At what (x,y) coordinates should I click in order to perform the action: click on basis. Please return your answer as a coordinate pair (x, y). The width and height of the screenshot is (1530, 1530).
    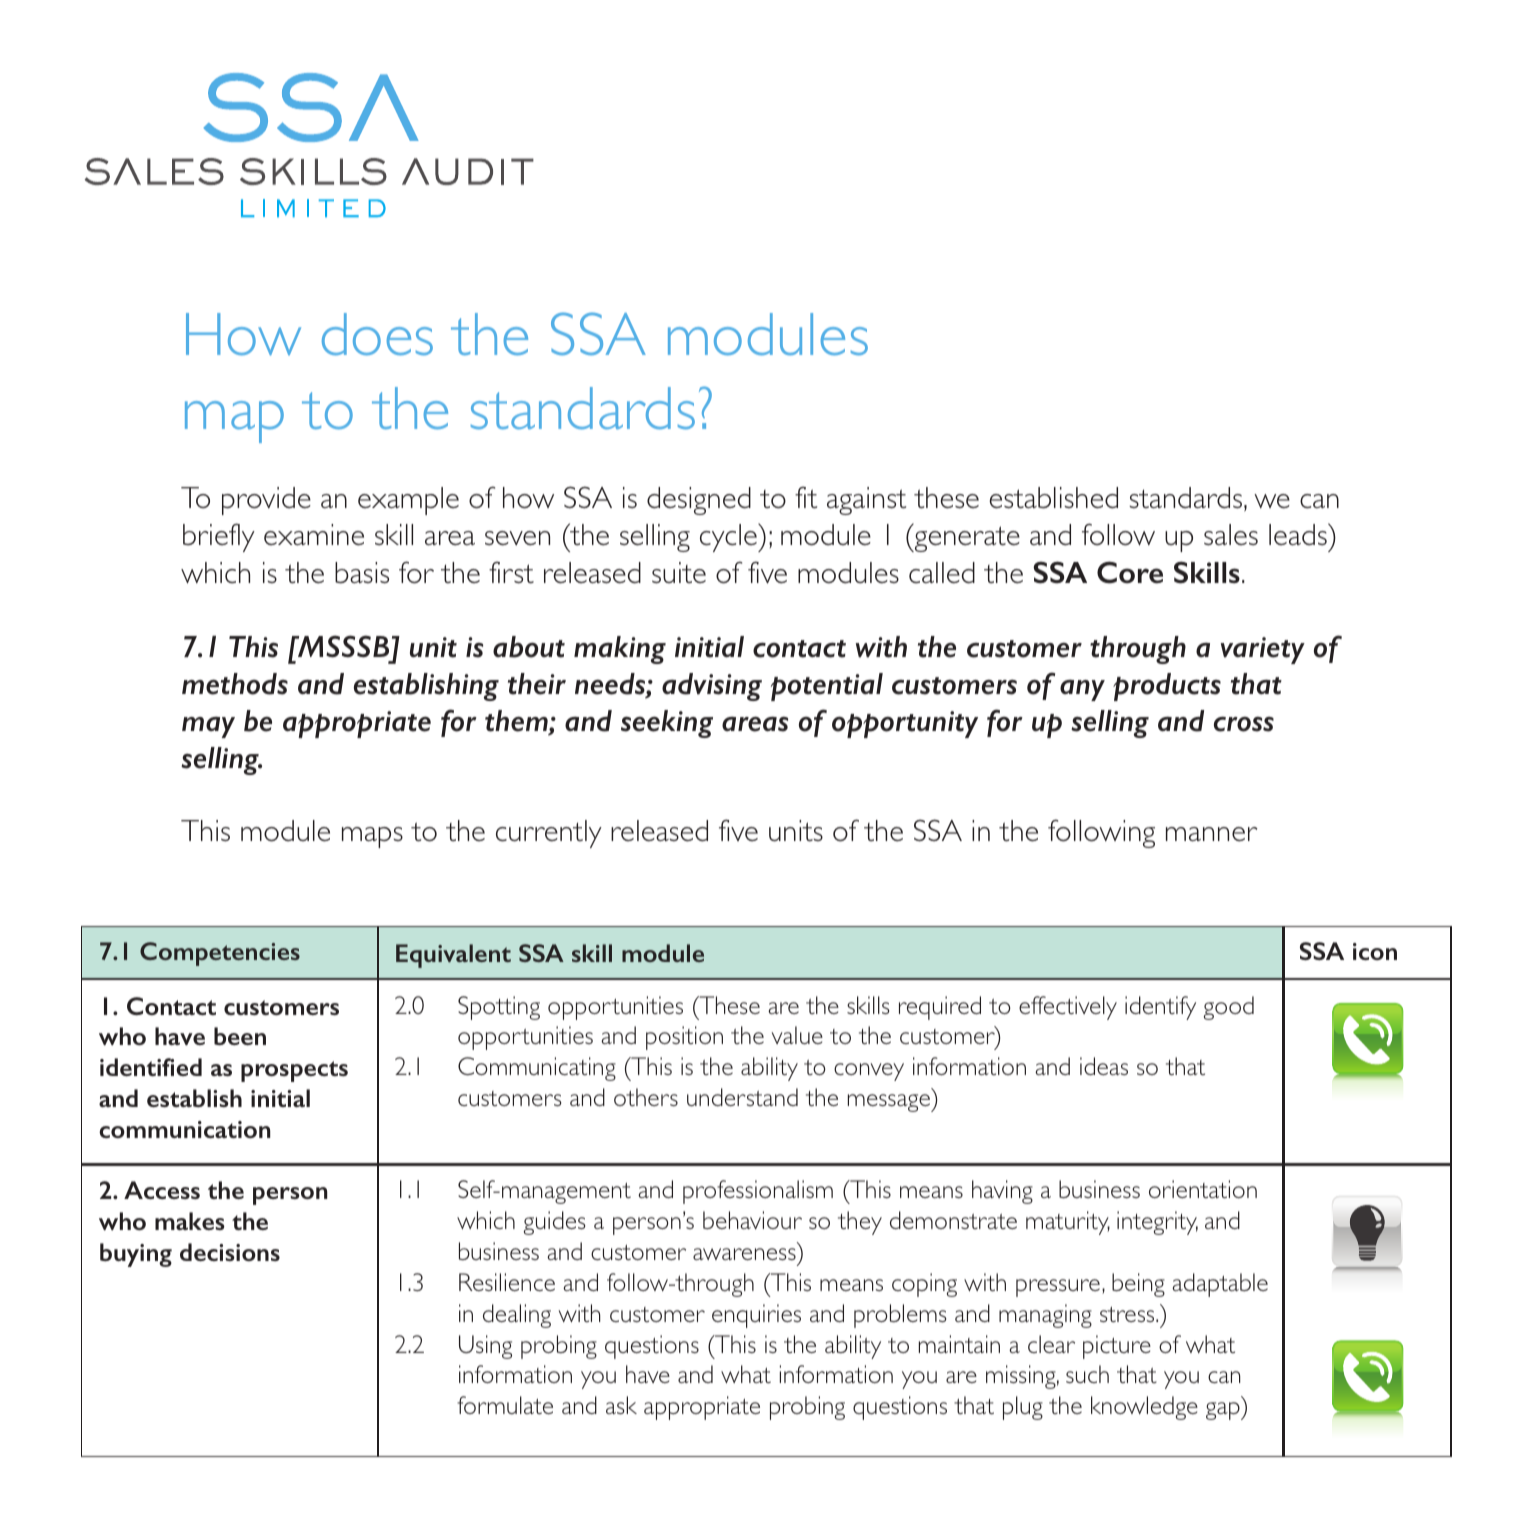
    Looking at the image, I should click on (362, 573).
